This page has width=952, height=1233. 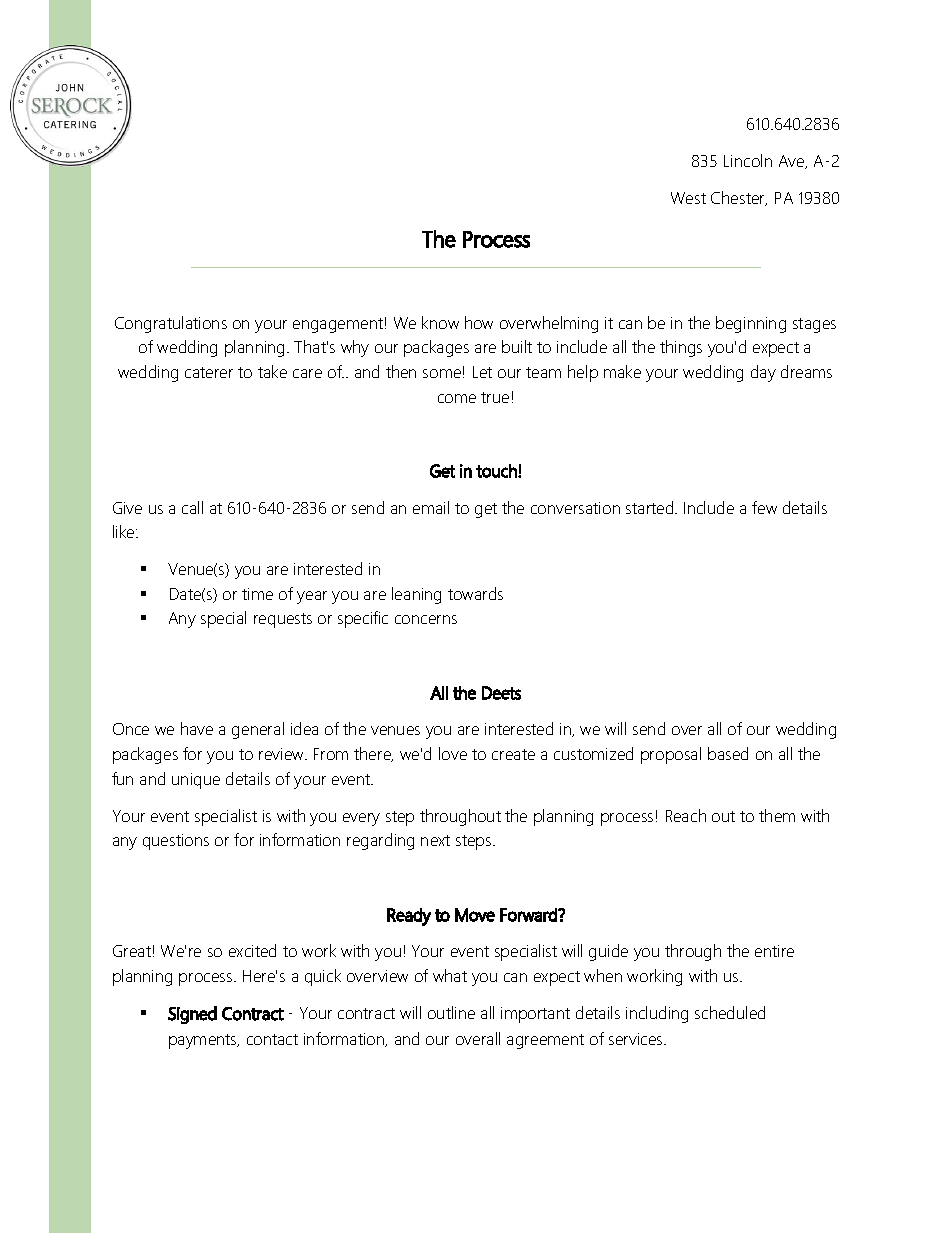 What do you see at coordinates (451, 1012) in the page?
I see `outline` at bounding box center [451, 1012].
